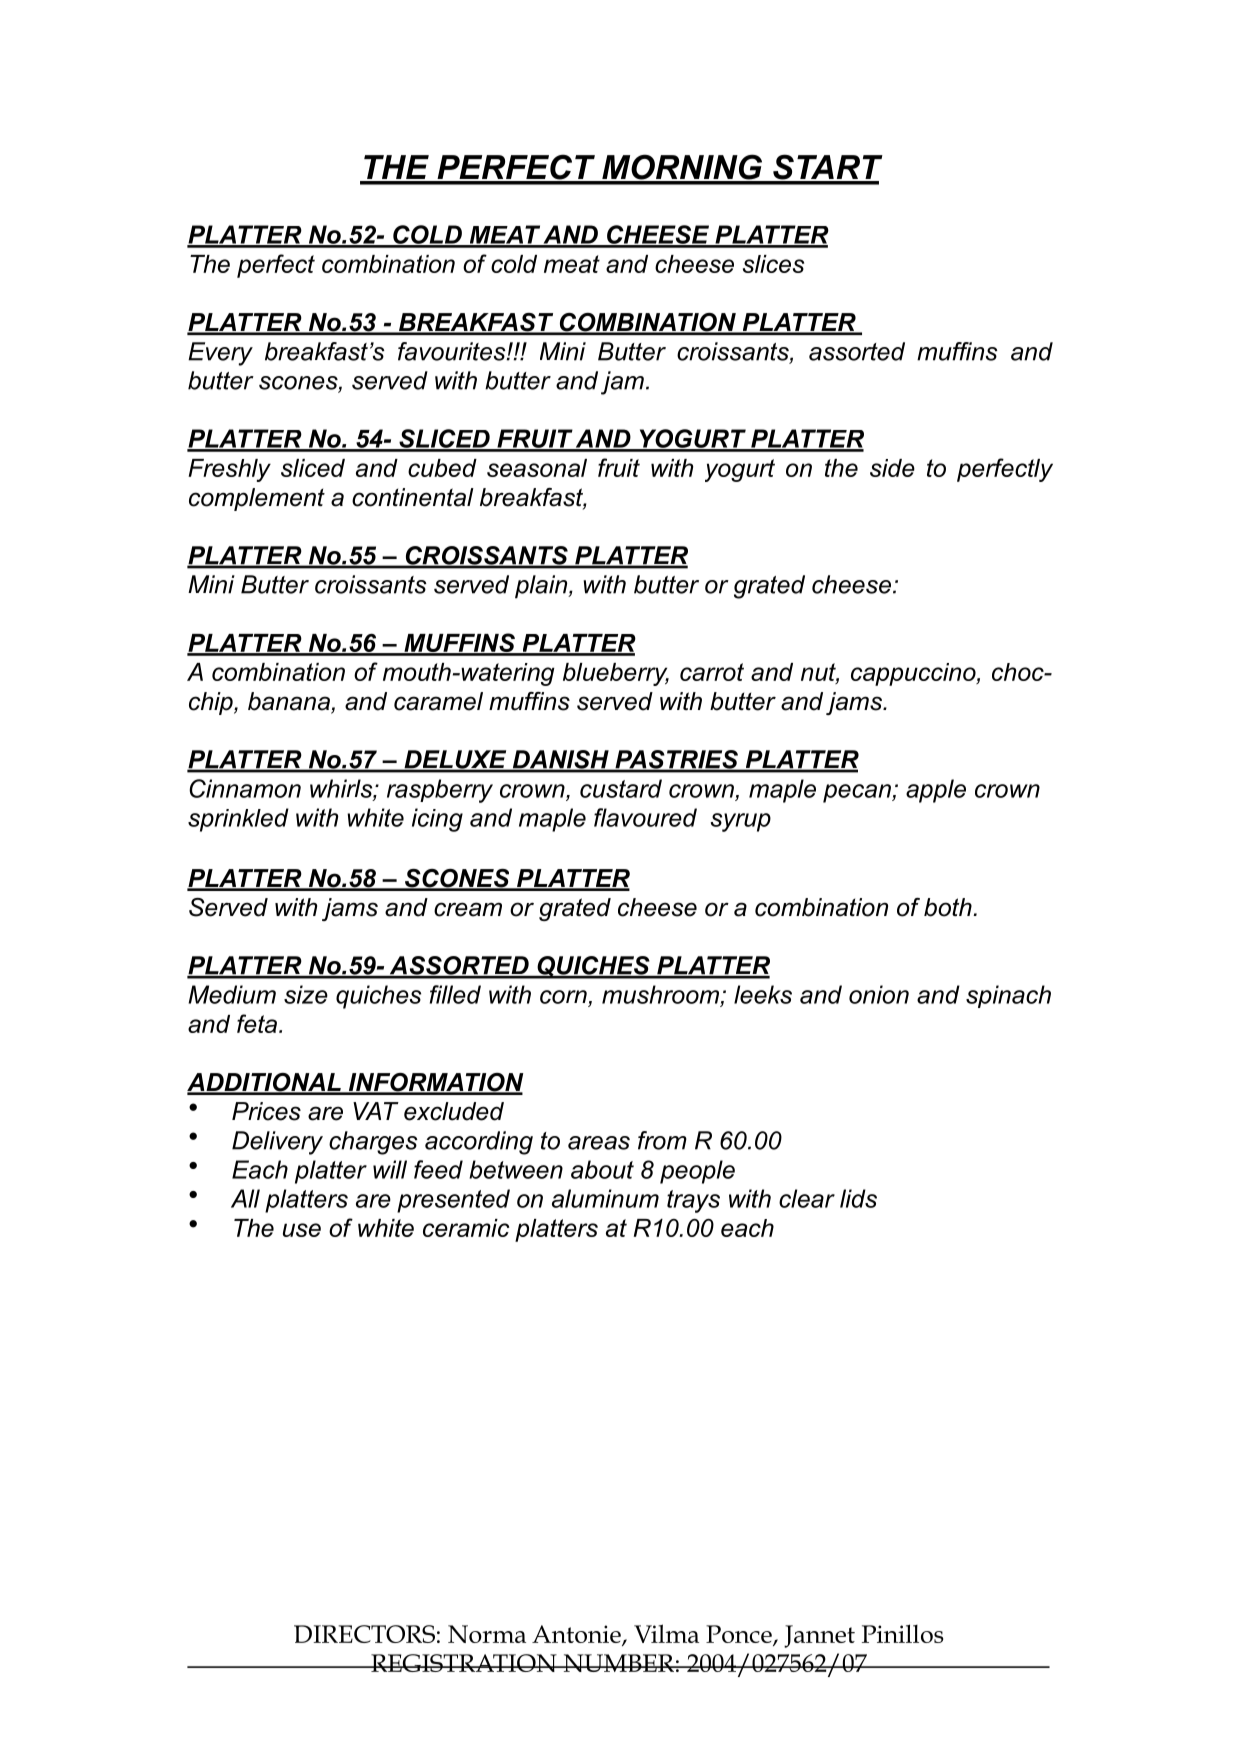  What do you see at coordinates (257, 499) in the screenshot?
I see `complement` at bounding box center [257, 499].
